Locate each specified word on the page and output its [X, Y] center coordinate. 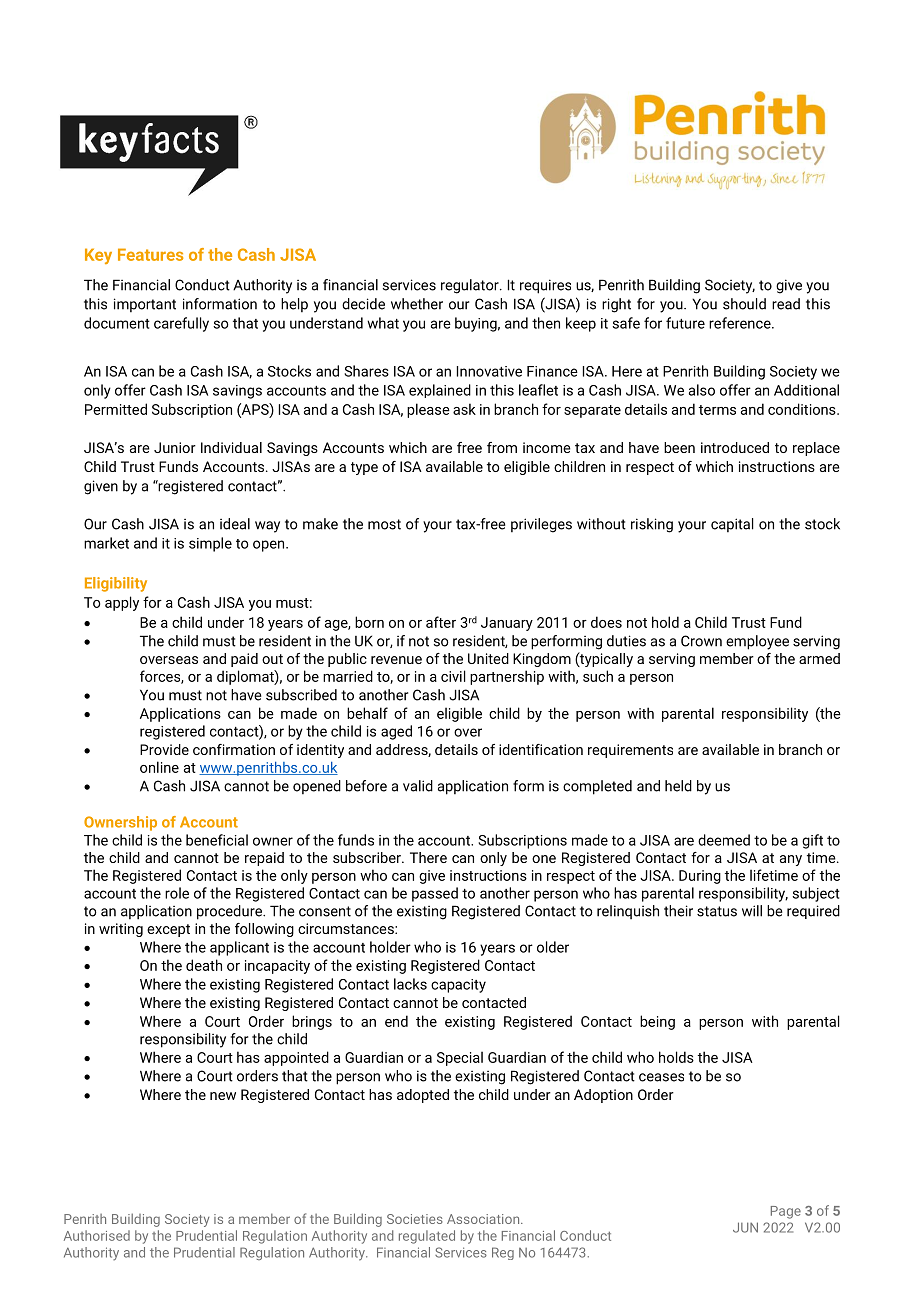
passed [435, 894]
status [717, 911]
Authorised [97, 1235]
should [744, 304]
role [177, 893]
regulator [471, 286]
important [145, 305]
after [441, 622]
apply [122, 603]
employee [757, 642]
